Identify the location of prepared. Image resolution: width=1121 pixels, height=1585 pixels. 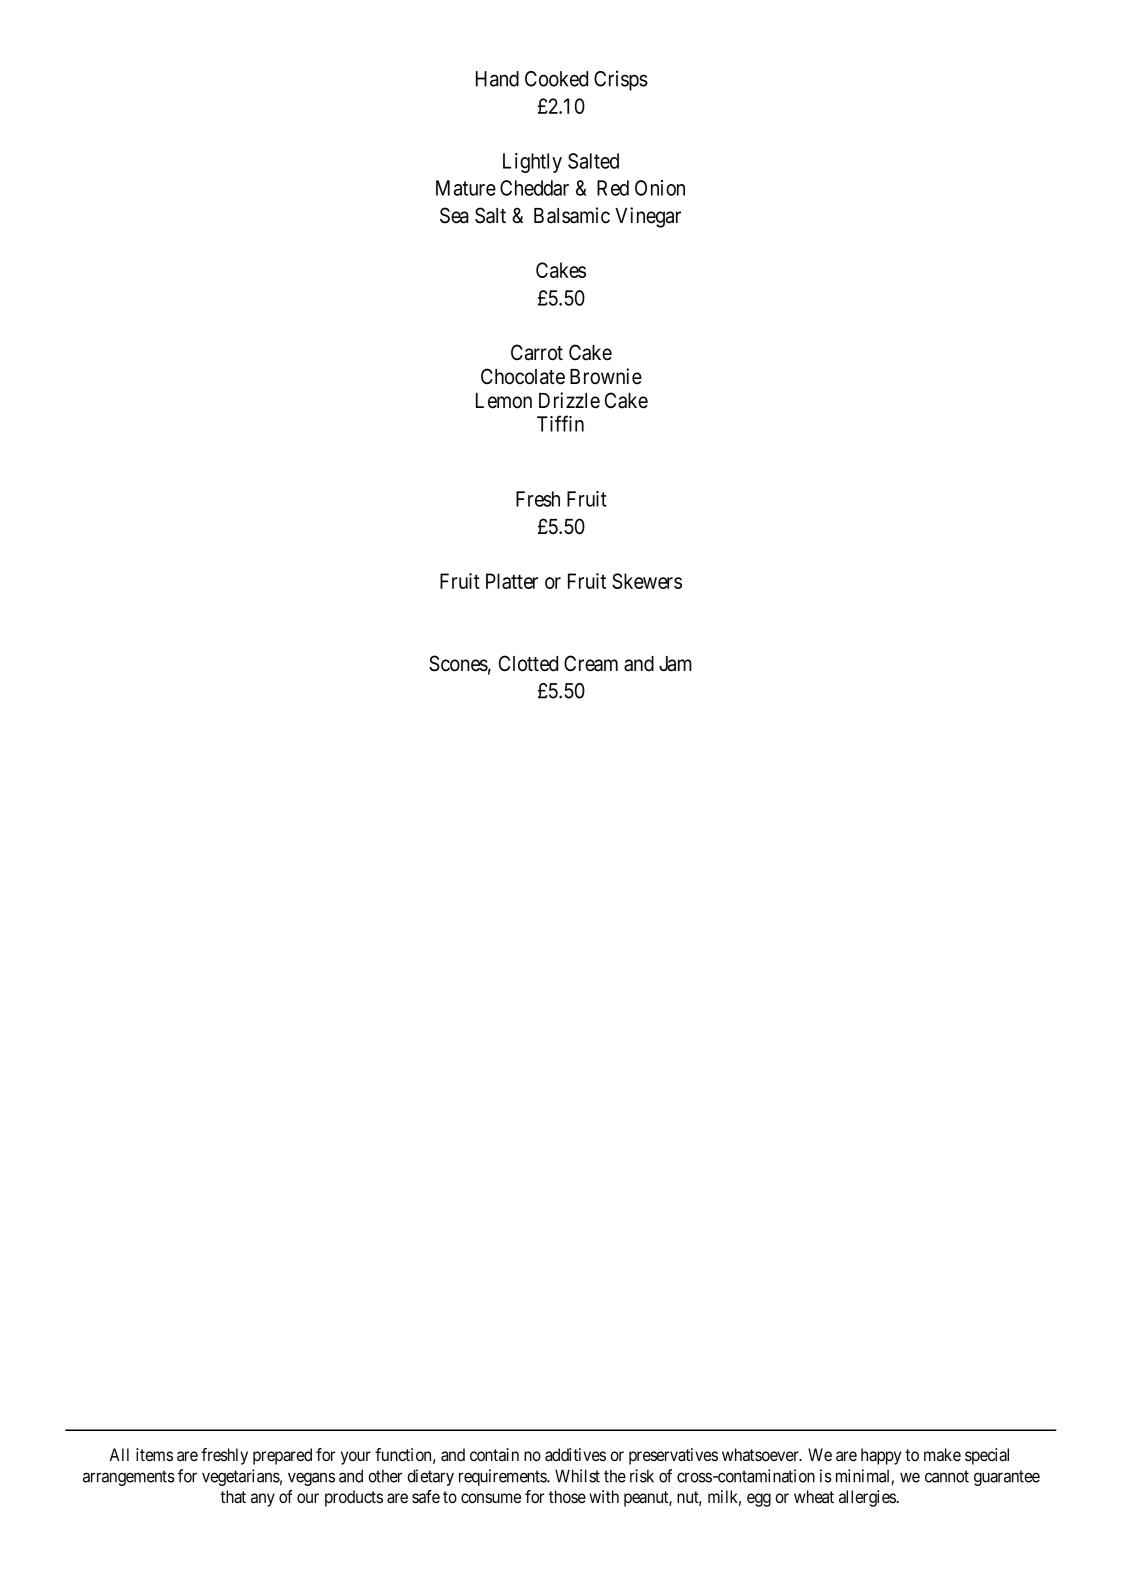
(282, 1456).
